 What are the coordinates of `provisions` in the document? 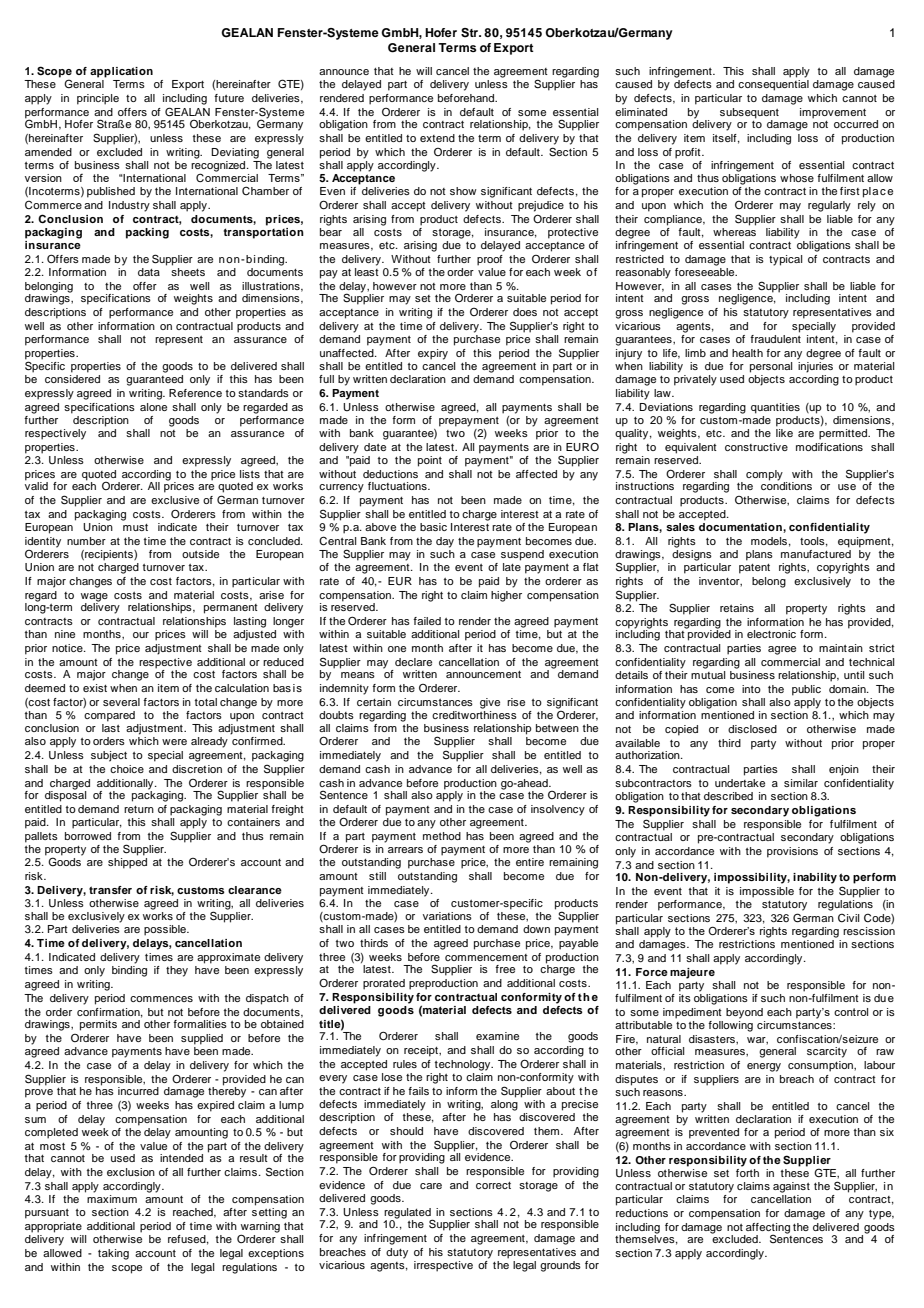 It's located at (792, 852).
